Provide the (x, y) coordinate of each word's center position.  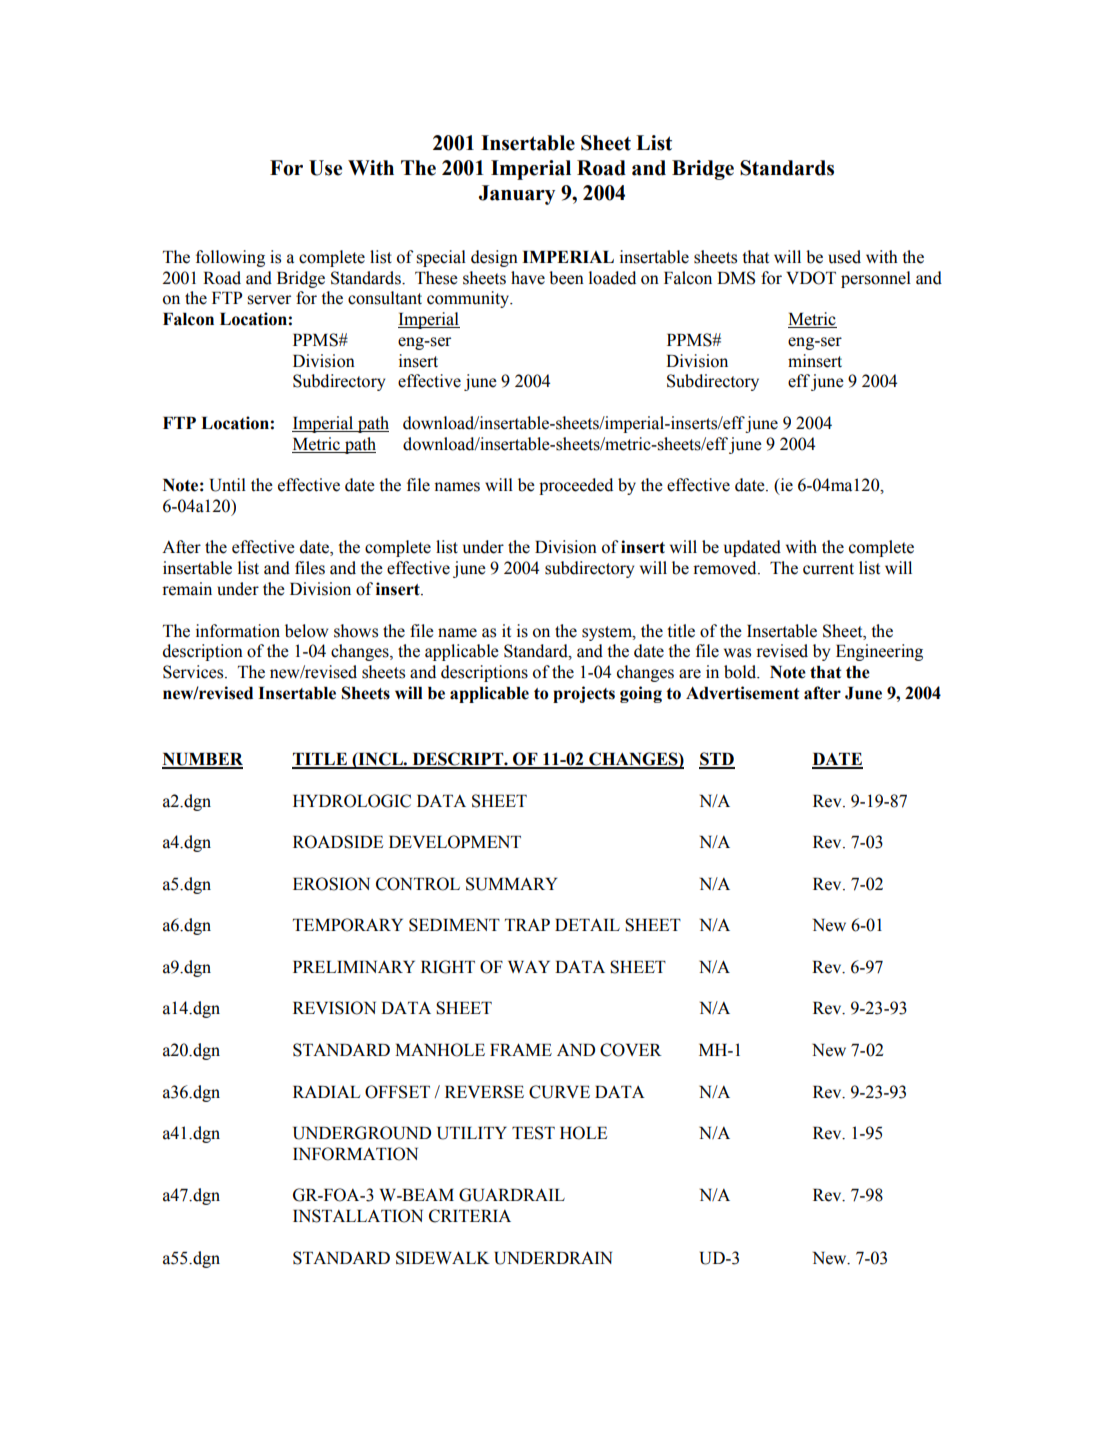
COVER (631, 1050)
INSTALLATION (358, 1216)
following (230, 258)
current (828, 569)
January (517, 195)
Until (228, 485)
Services (194, 672)
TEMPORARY (348, 925)
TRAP (527, 925)
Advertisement (742, 693)
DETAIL (587, 924)
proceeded (576, 486)
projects (584, 694)
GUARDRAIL (512, 1195)
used (844, 257)
